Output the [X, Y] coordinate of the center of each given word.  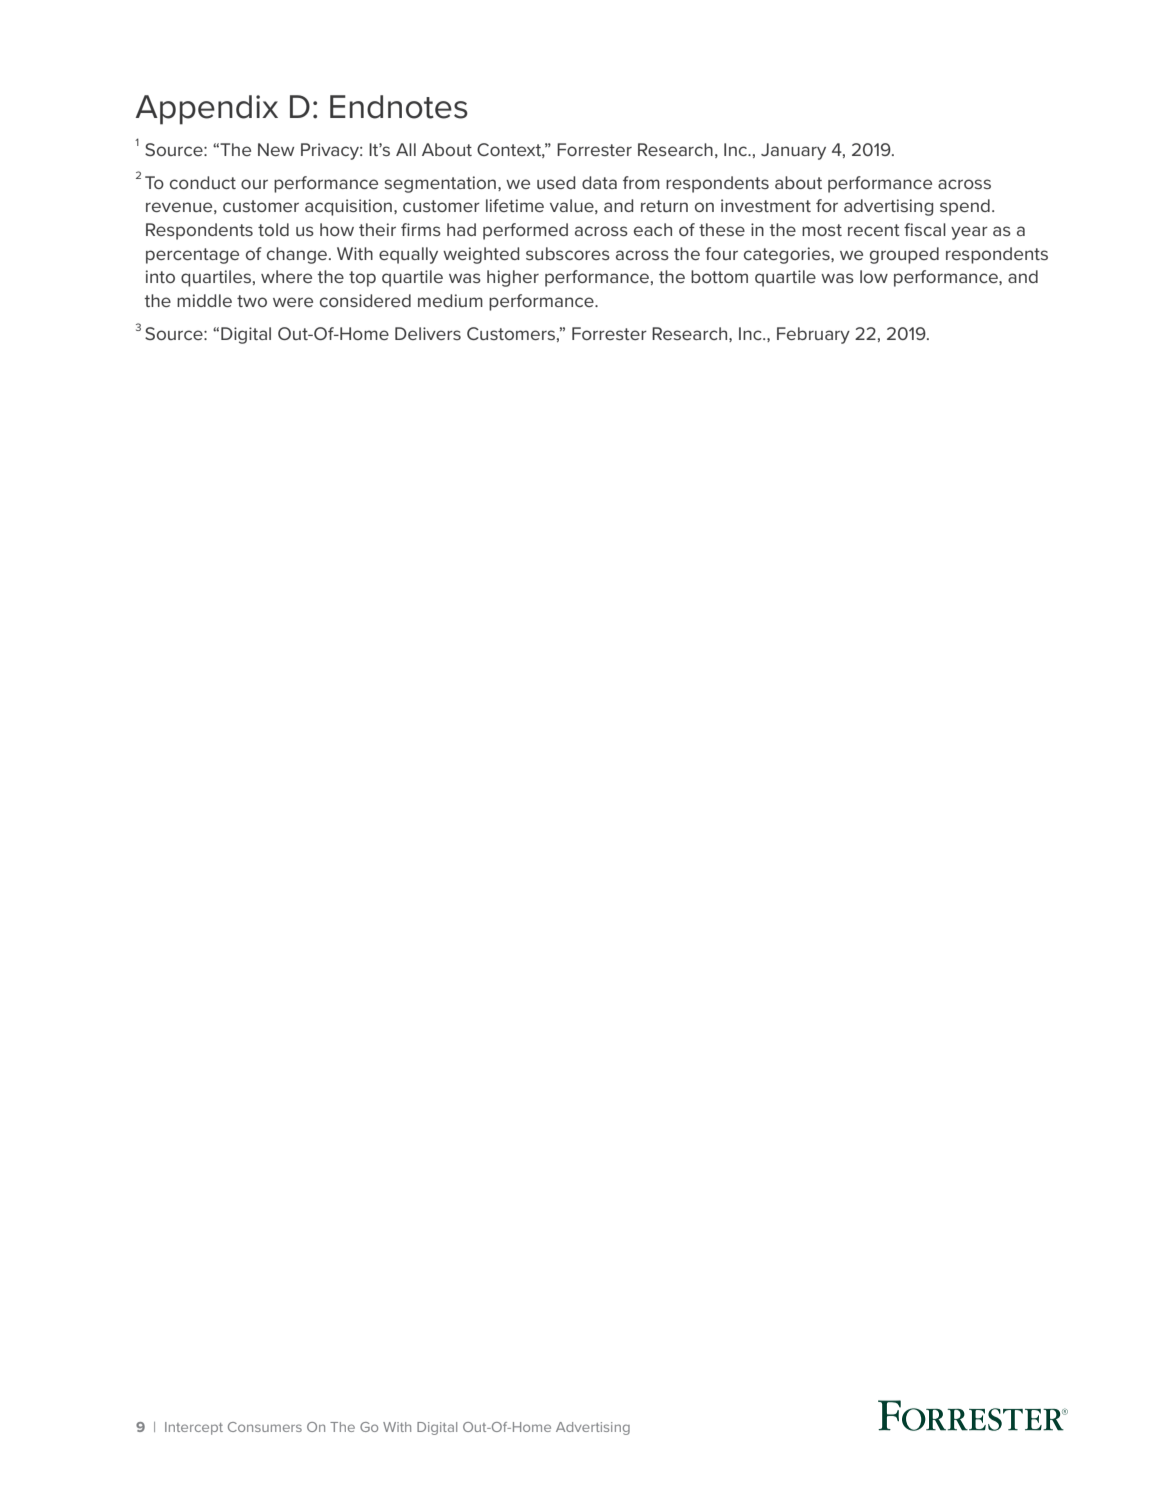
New [276, 149]
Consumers [265, 1427]
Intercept [194, 1428]
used [556, 182]
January [793, 151]
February [813, 335]
